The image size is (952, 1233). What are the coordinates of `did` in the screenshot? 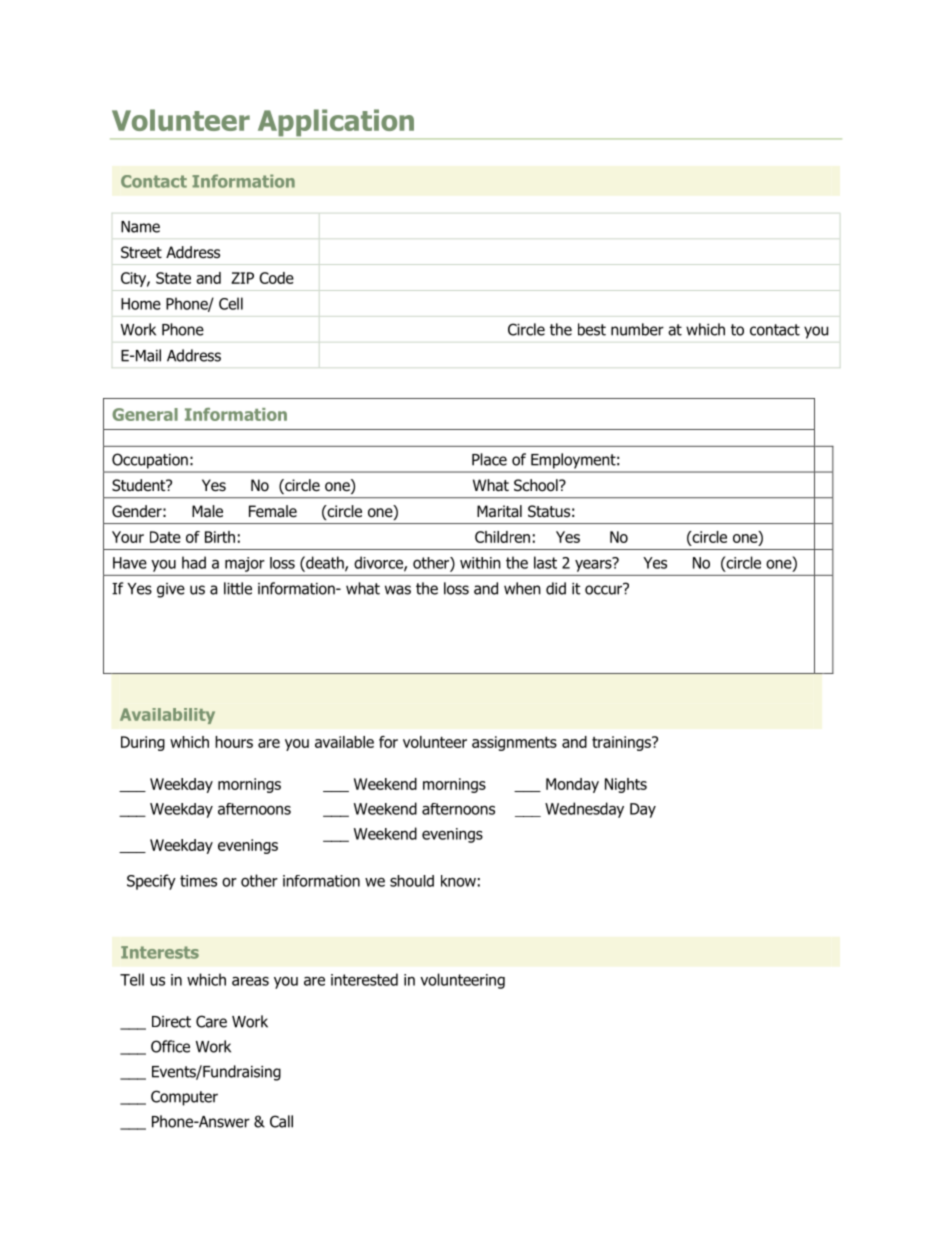 It's located at (556, 588).
